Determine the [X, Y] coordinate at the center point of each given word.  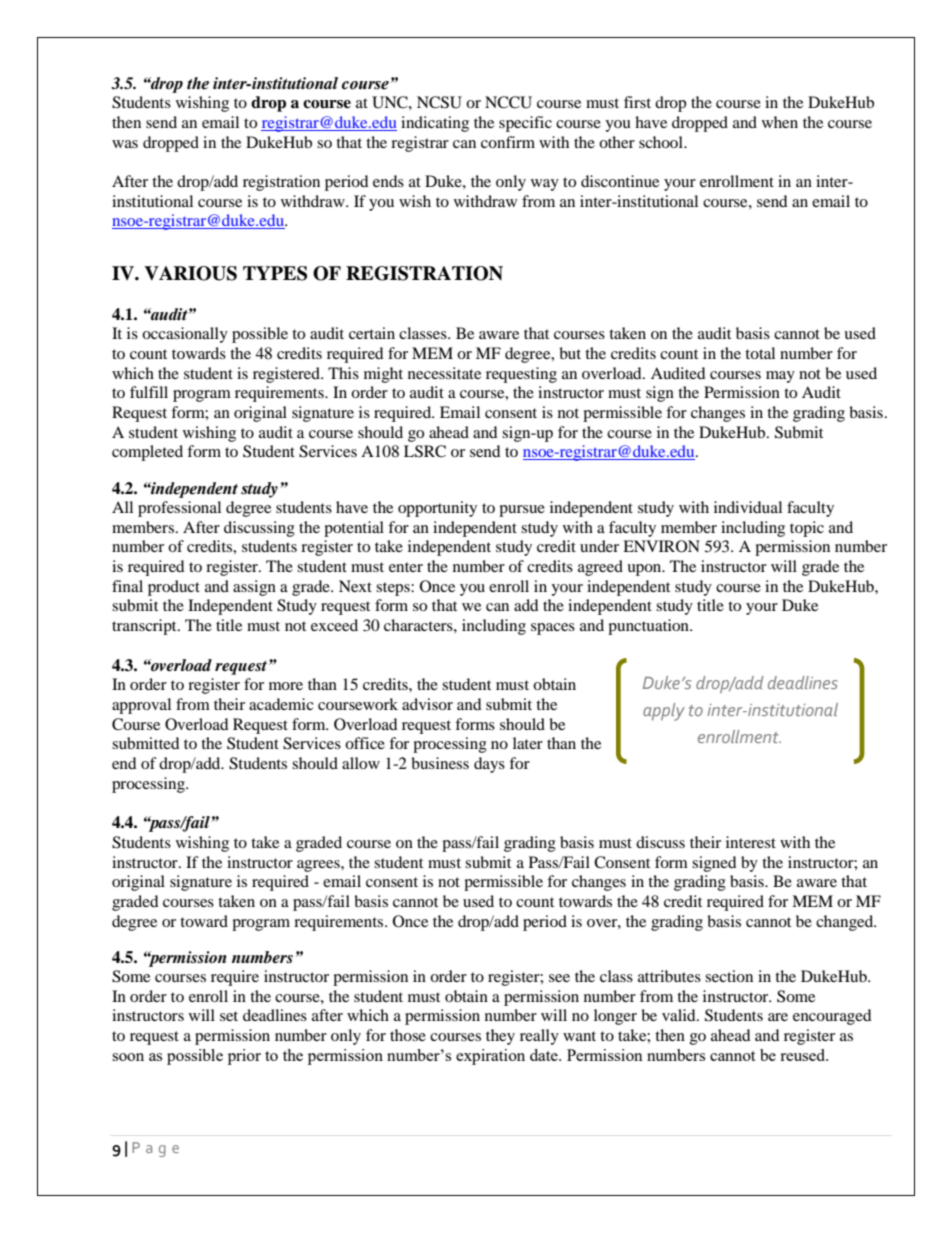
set [229, 1016]
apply [664, 712]
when [780, 122]
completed [147, 453]
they [500, 1037]
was [125, 144]
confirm [508, 142]
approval [141, 706]
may [780, 377]
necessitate [444, 373]
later [528, 743]
